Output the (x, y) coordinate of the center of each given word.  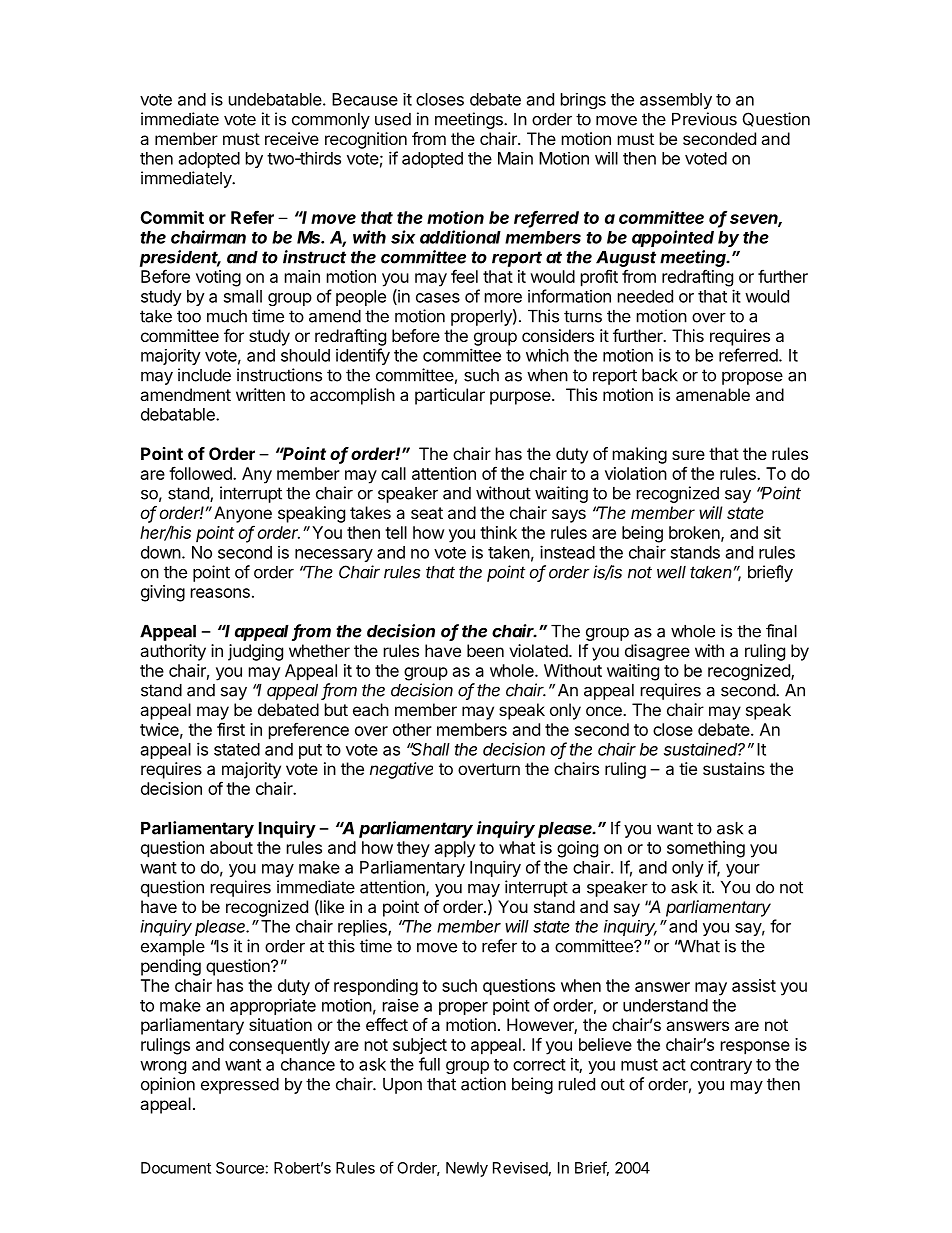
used (393, 119)
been (485, 650)
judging (255, 652)
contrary (721, 1066)
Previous (704, 119)
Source (240, 1168)
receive (292, 138)
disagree (657, 652)
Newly (467, 1169)
